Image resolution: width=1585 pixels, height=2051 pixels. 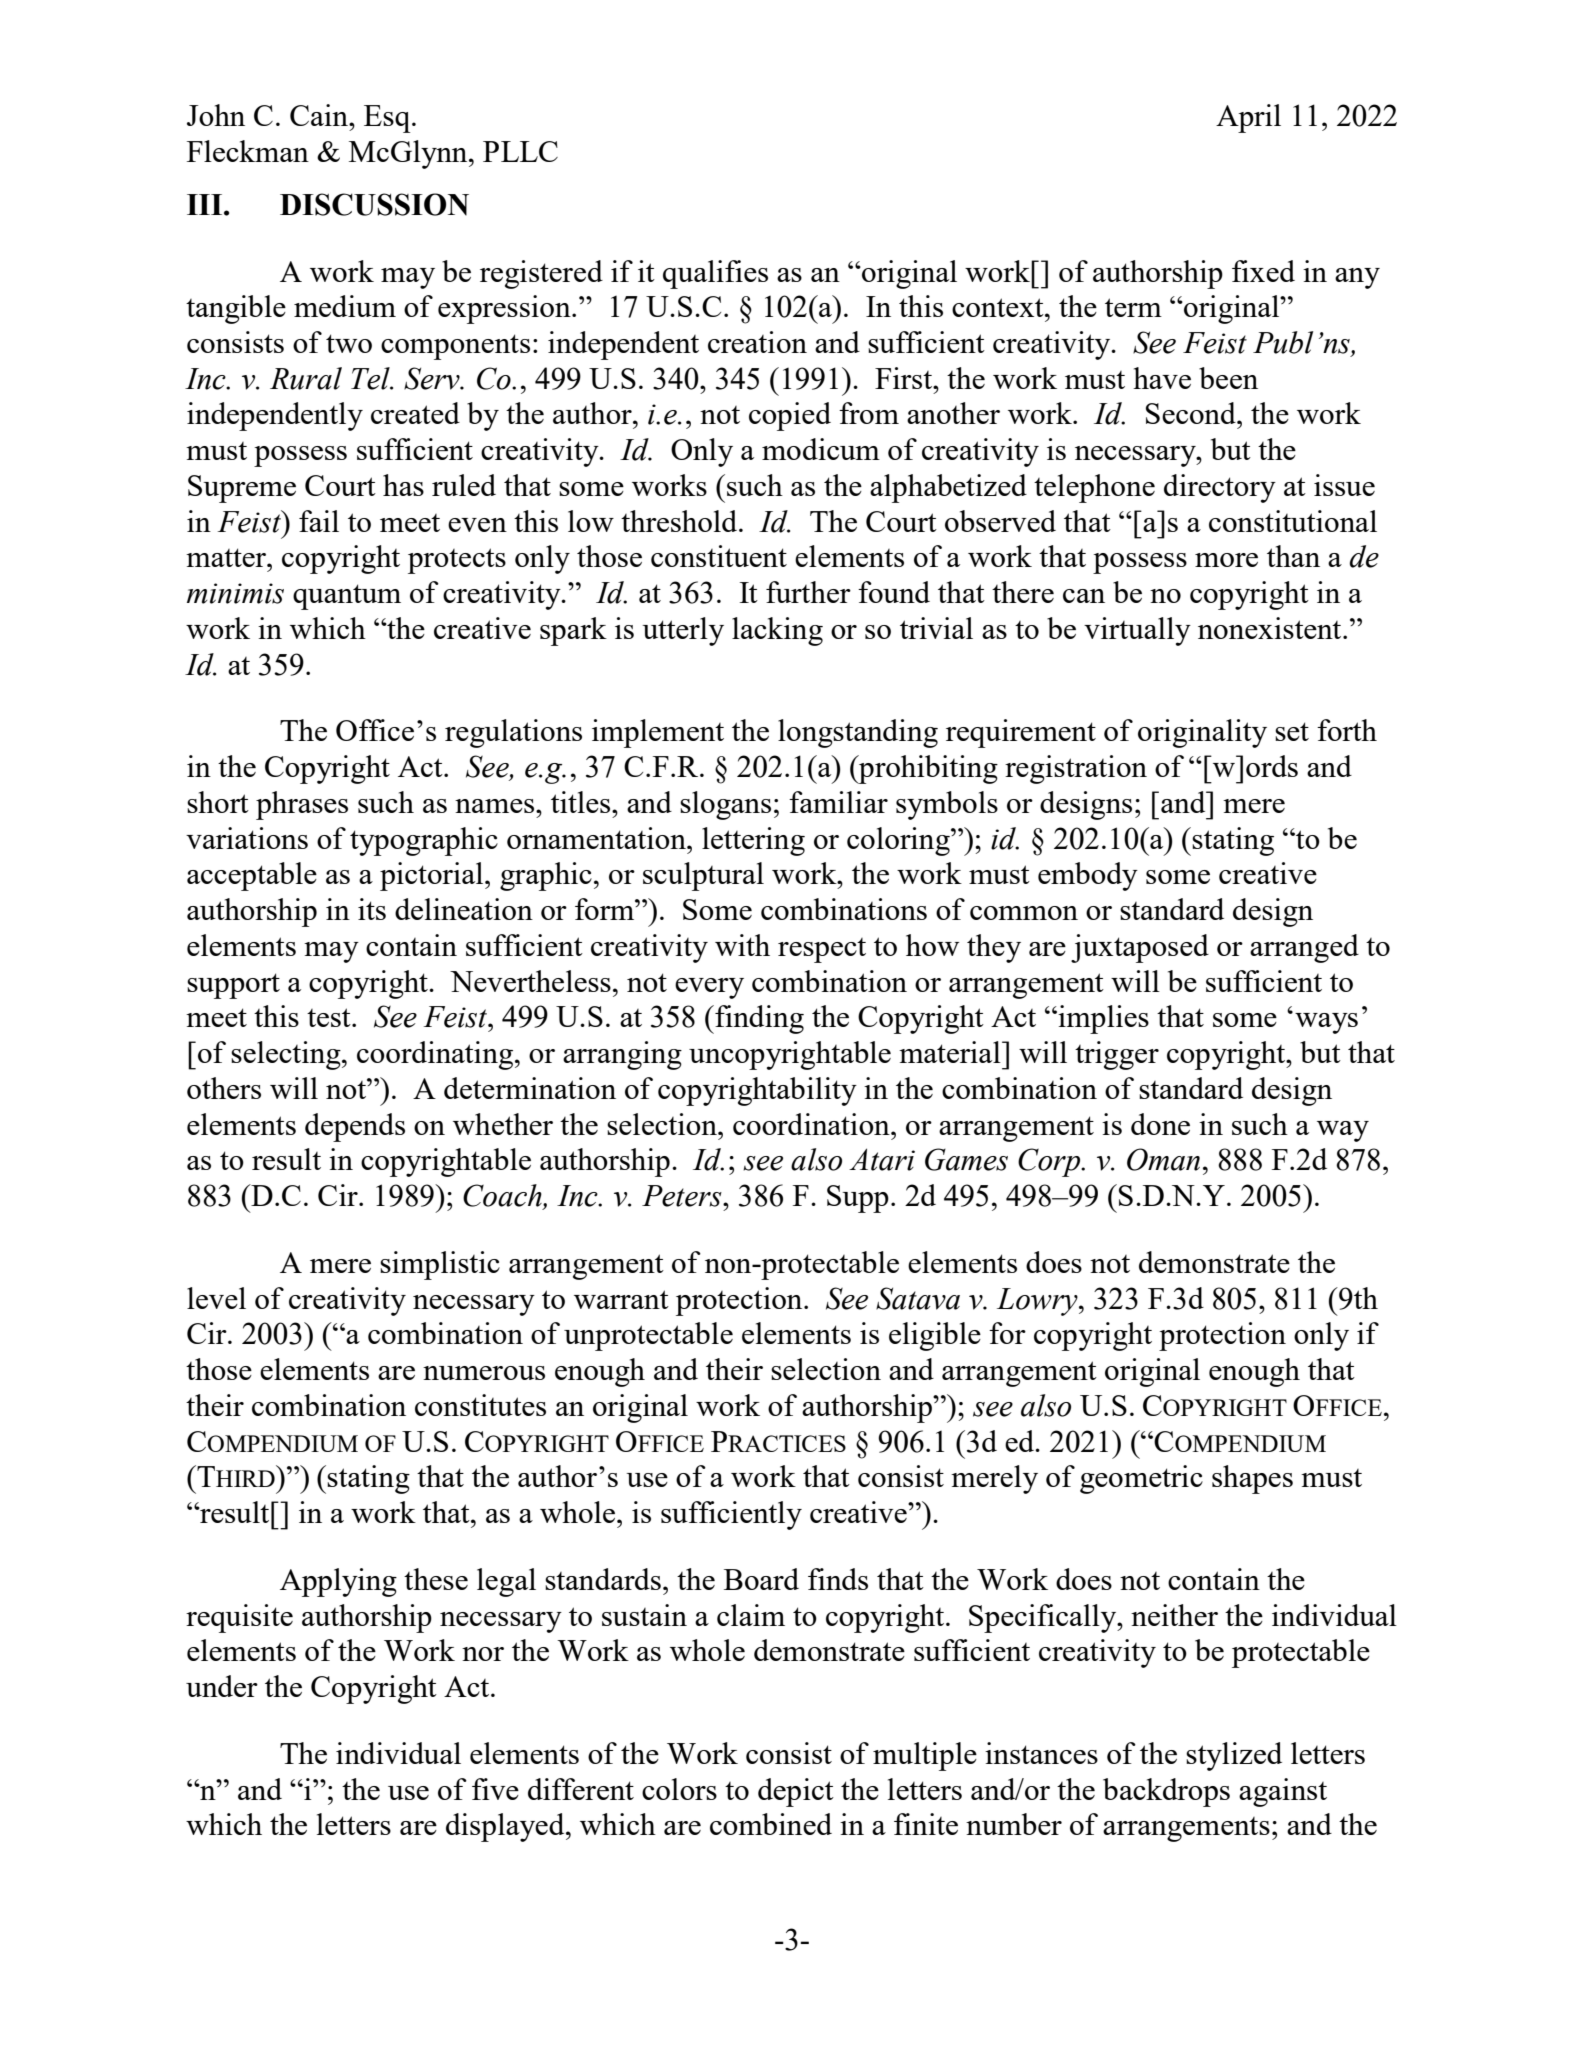 What do you see at coordinates (1292, 731) in the screenshot?
I see `set` at bounding box center [1292, 731].
